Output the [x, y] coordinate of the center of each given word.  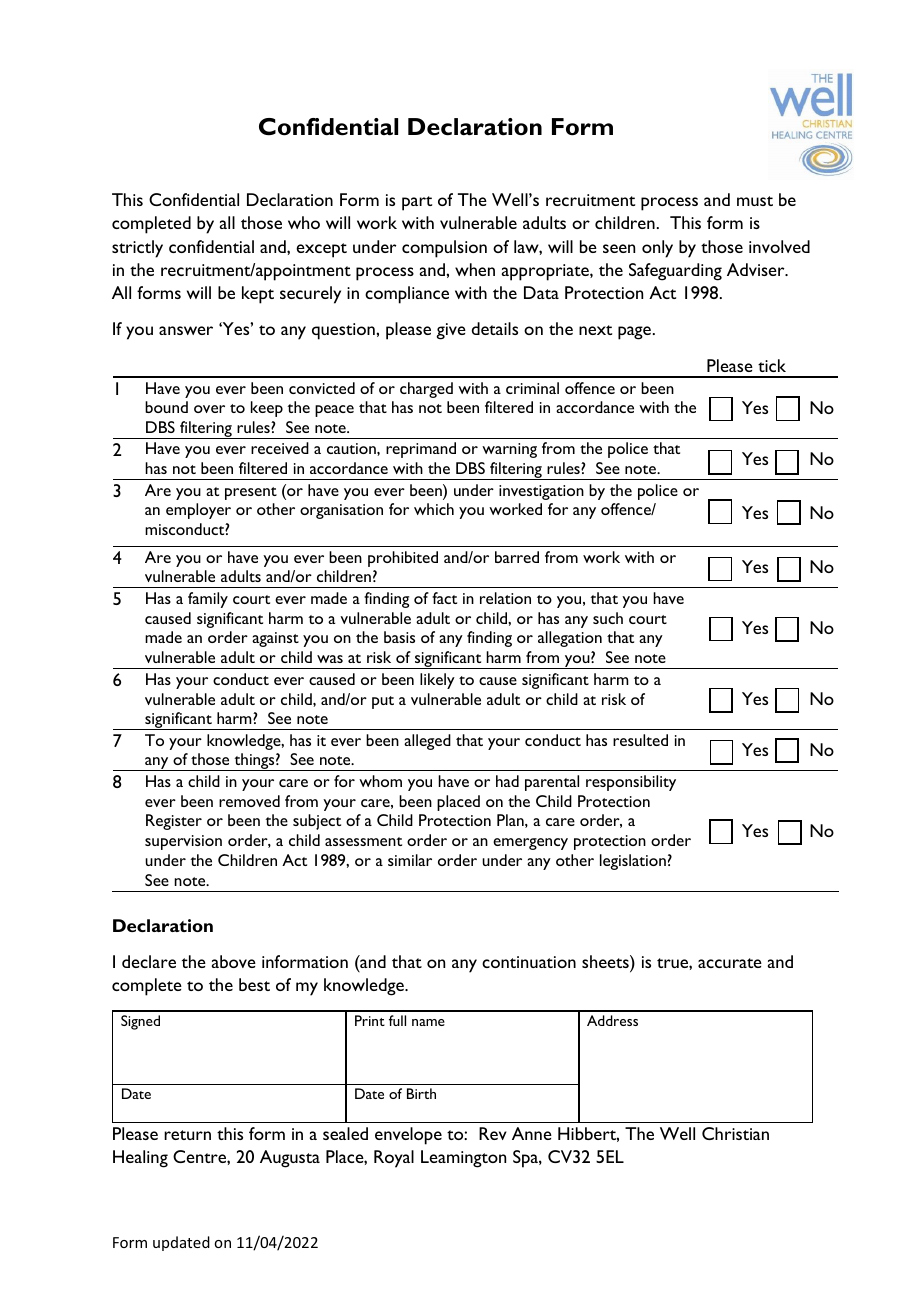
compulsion [444, 249]
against [275, 639]
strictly [137, 249]
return [187, 1135]
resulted [640, 740]
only [657, 249]
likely [437, 681]
